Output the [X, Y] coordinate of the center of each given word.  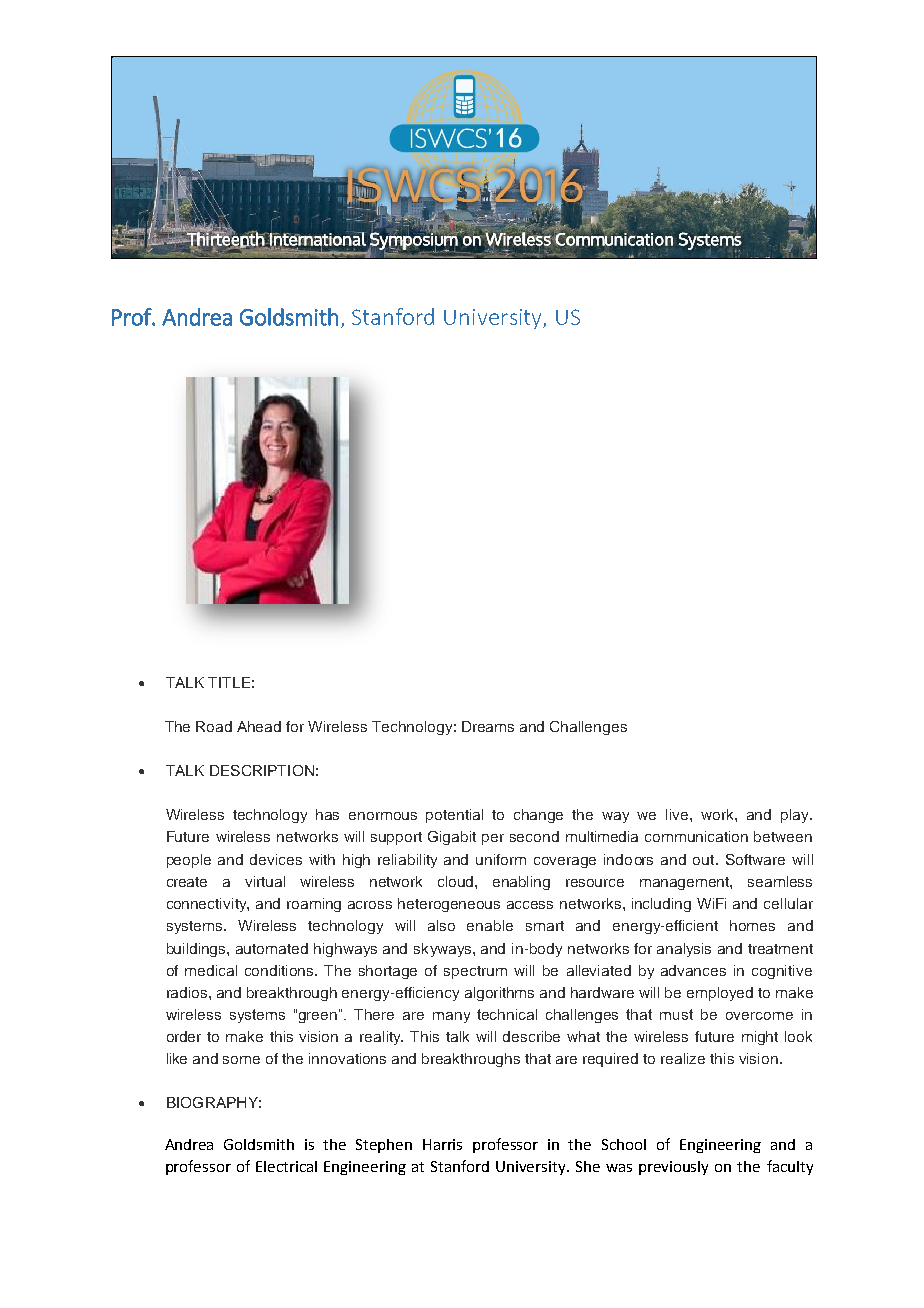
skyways [444, 950]
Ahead [259, 726]
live [678, 814]
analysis [684, 950]
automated [272, 948]
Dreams [488, 726]
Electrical [286, 1166]
